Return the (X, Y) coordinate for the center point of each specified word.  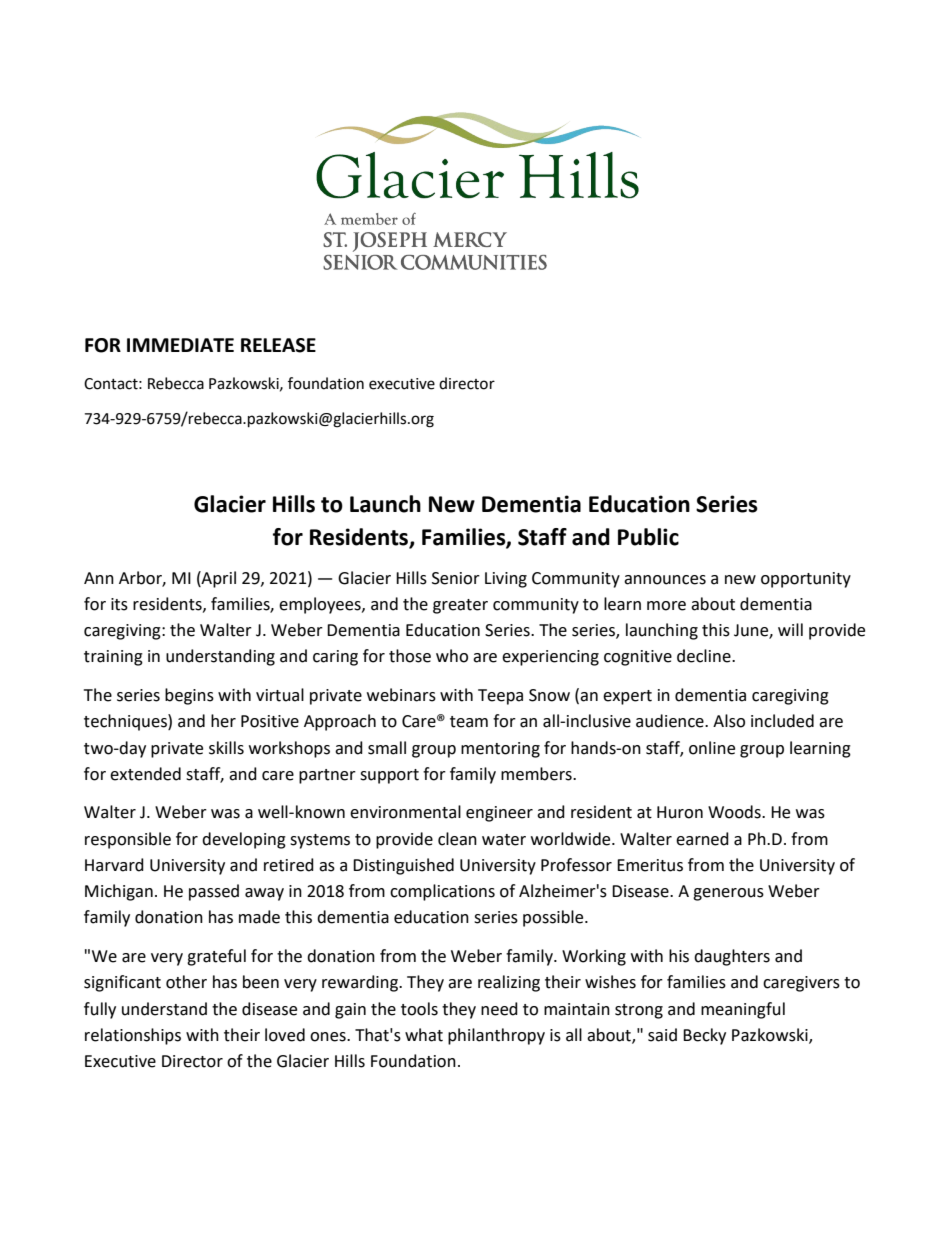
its (119, 604)
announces (665, 580)
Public (648, 537)
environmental (405, 812)
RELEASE (278, 345)
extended (145, 774)
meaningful (743, 1010)
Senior (456, 578)
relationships (133, 1036)
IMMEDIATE (180, 345)
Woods (735, 812)
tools (419, 1009)
